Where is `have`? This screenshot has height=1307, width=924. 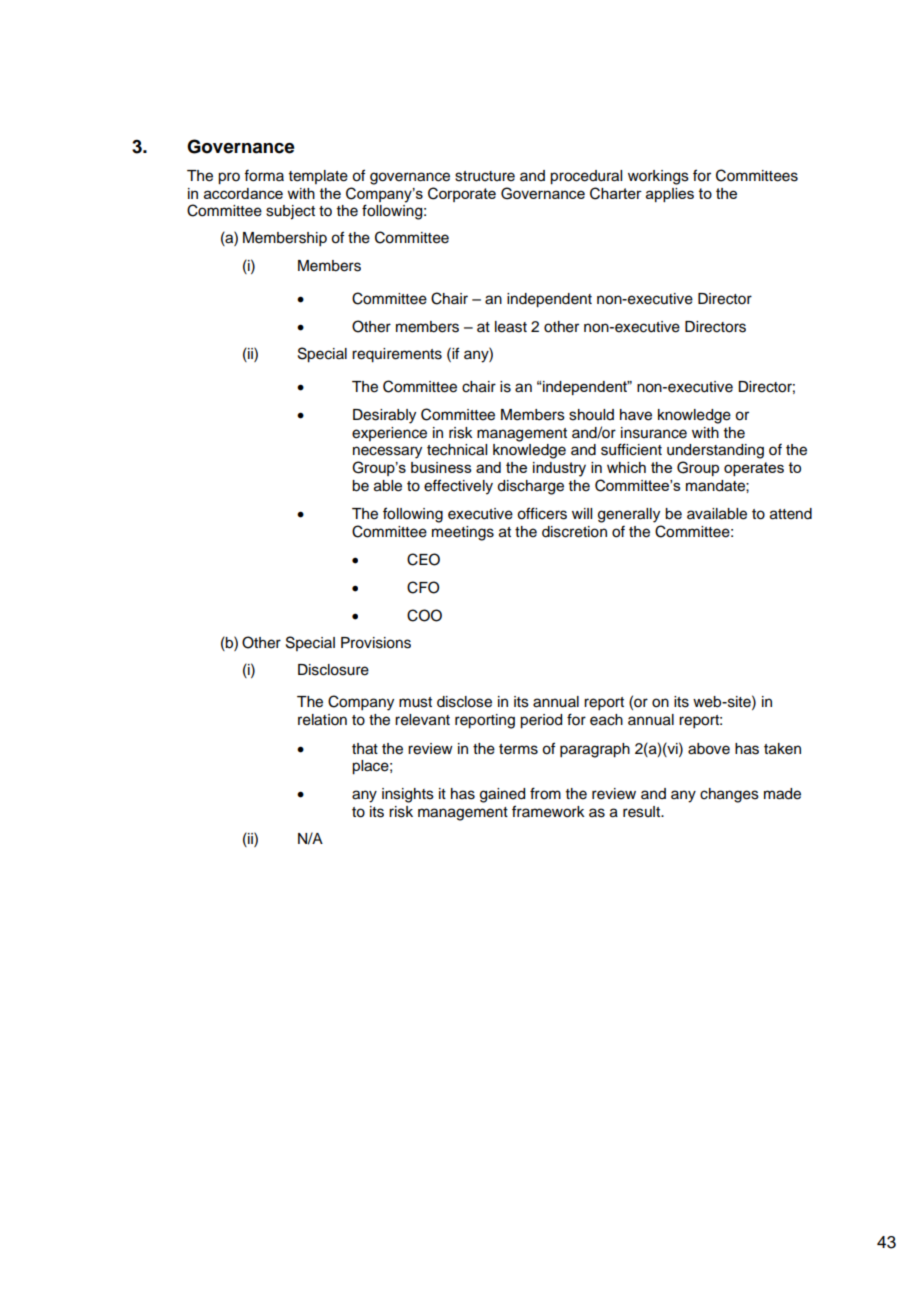 have is located at coordinates (636, 415).
